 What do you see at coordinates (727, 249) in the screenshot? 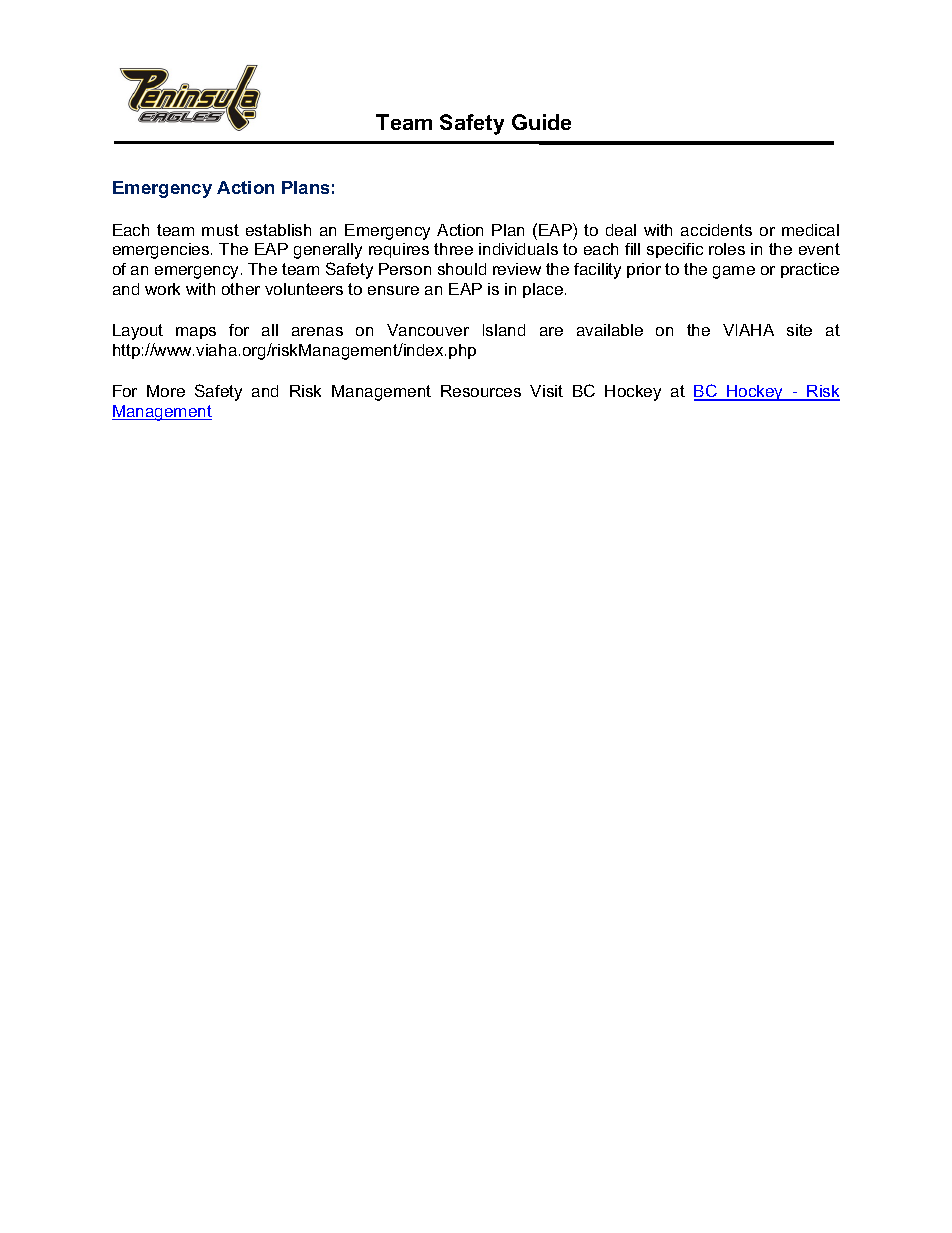
I see `roles` at bounding box center [727, 249].
